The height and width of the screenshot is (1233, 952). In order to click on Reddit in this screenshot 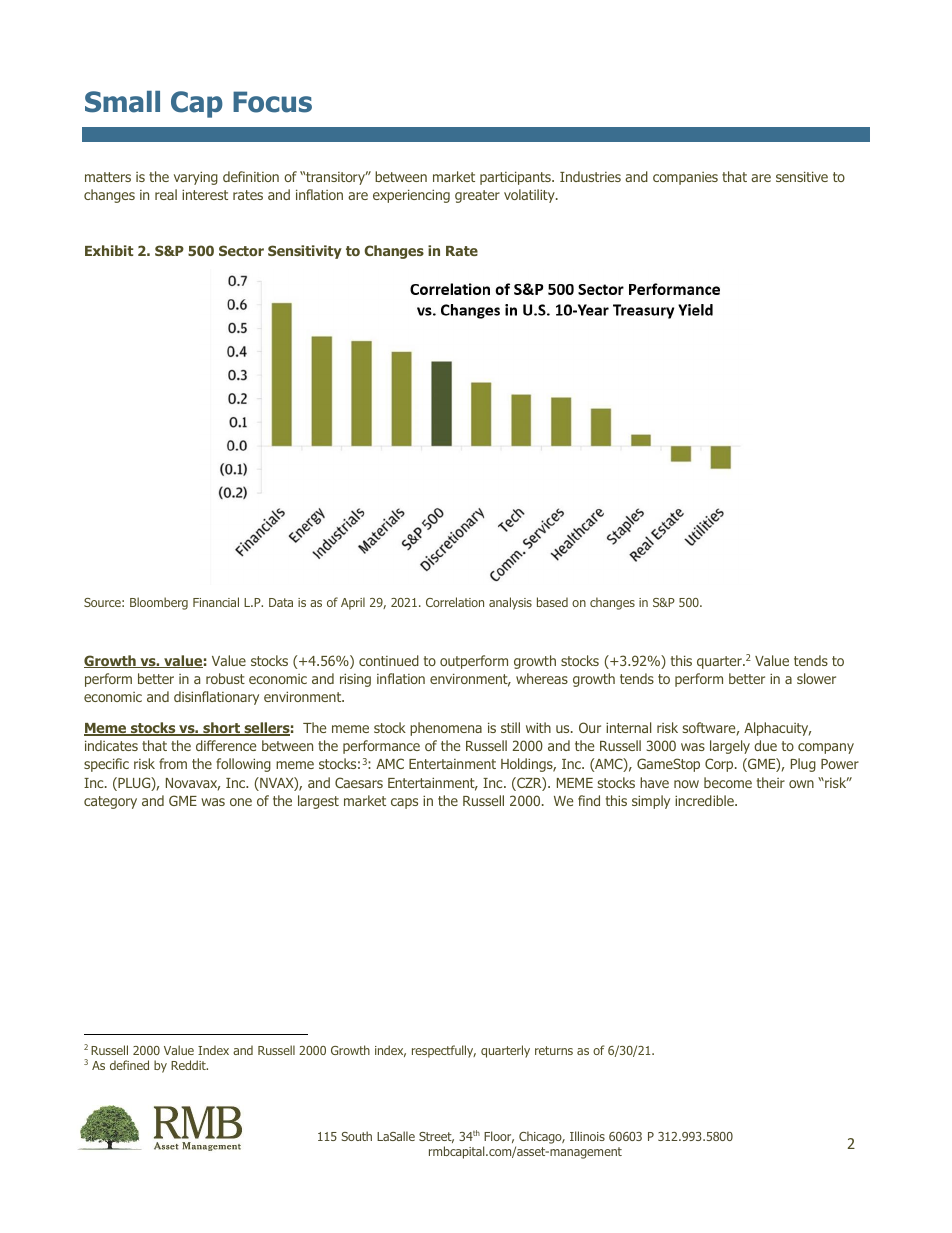, I will do `click(189, 1065)`.
